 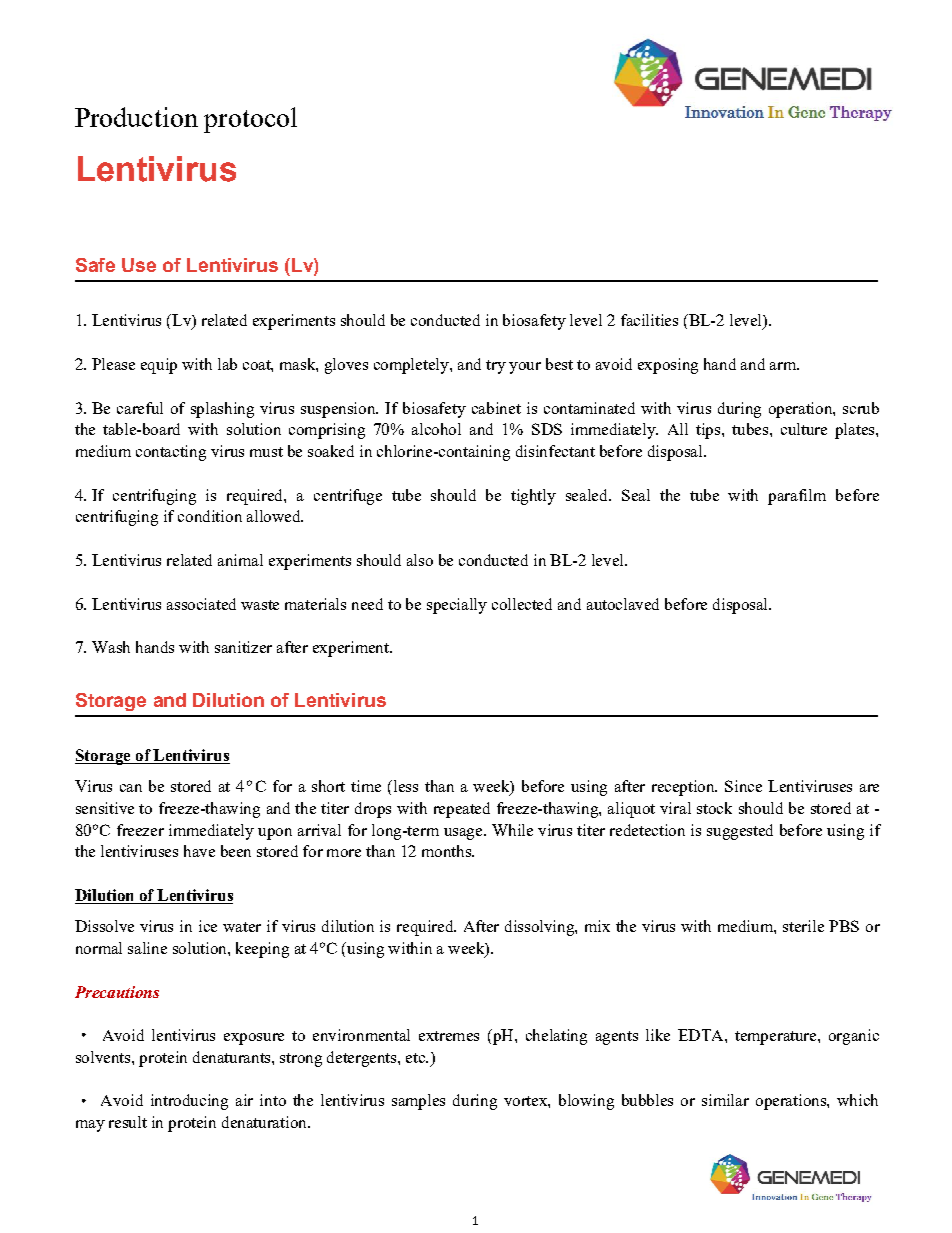 I want to click on months, so click(x=447, y=851).
